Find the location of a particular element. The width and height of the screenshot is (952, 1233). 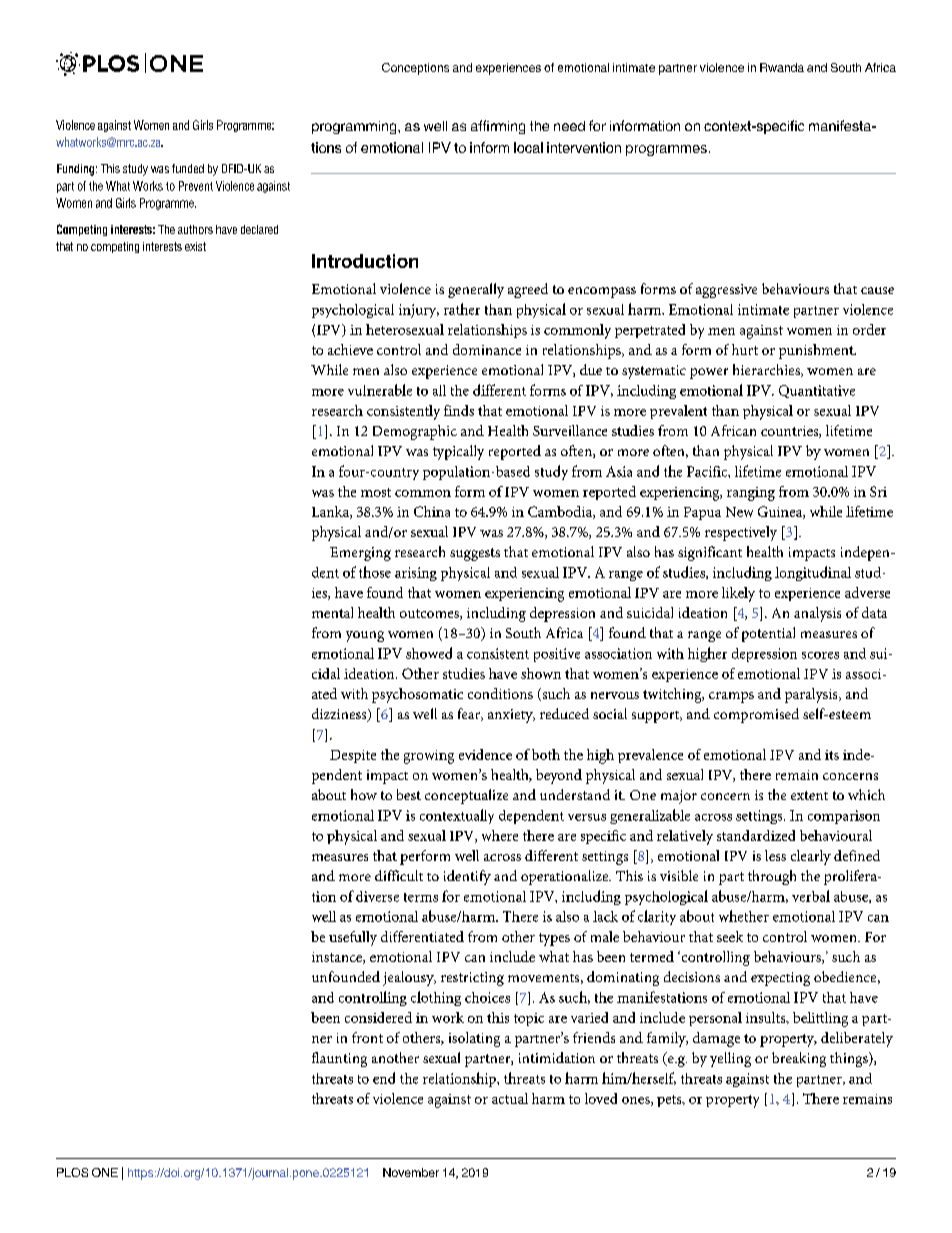

PLOS is located at coordinates (72, 1172).
